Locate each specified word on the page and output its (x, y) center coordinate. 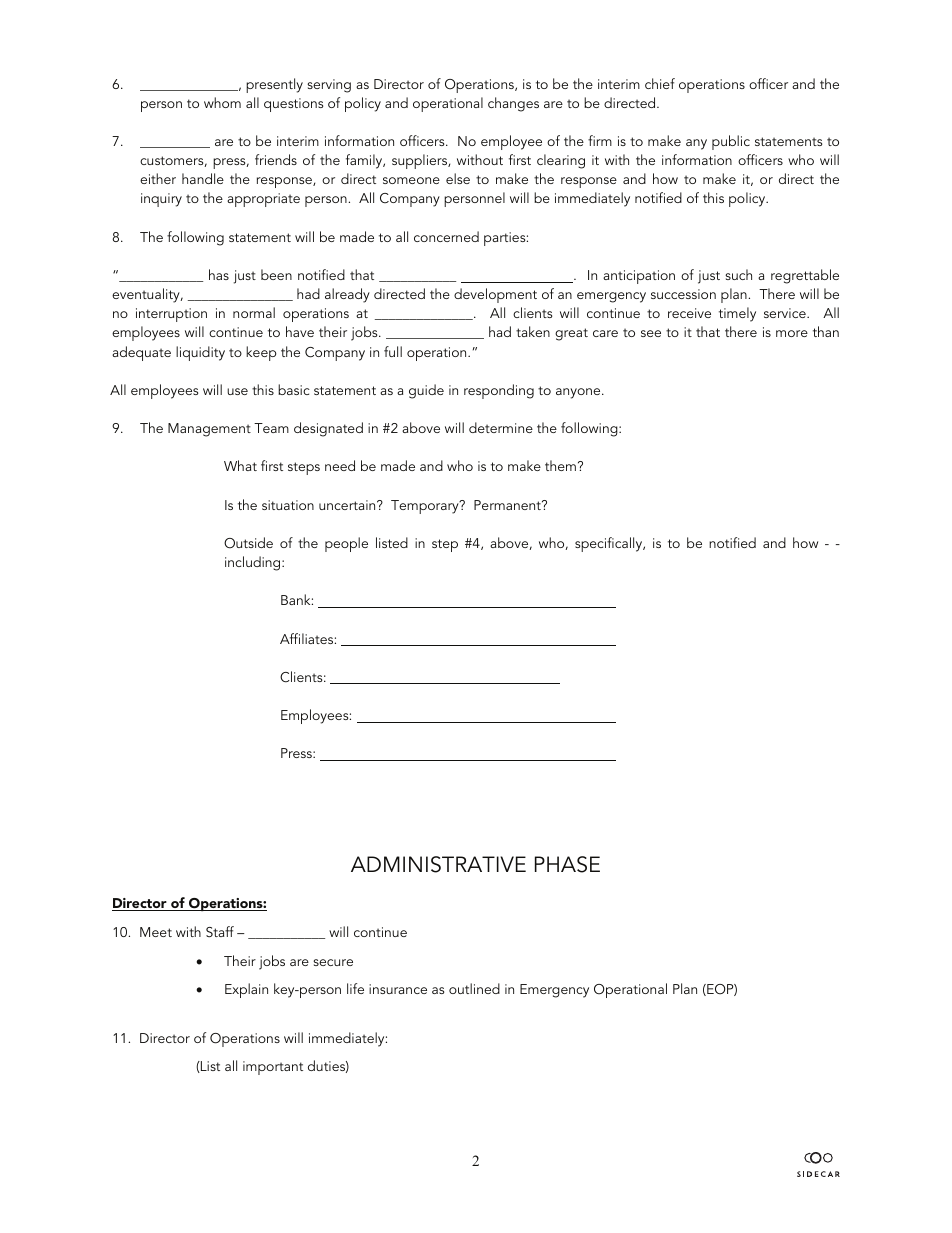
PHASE (567, 864)
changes (513, 104)
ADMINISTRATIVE (438, 864)
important (273, 1068)
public (731, 142)
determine (501, 427)
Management (209, 430)
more (792, 333)
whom (222, 102)
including (254, 563)
